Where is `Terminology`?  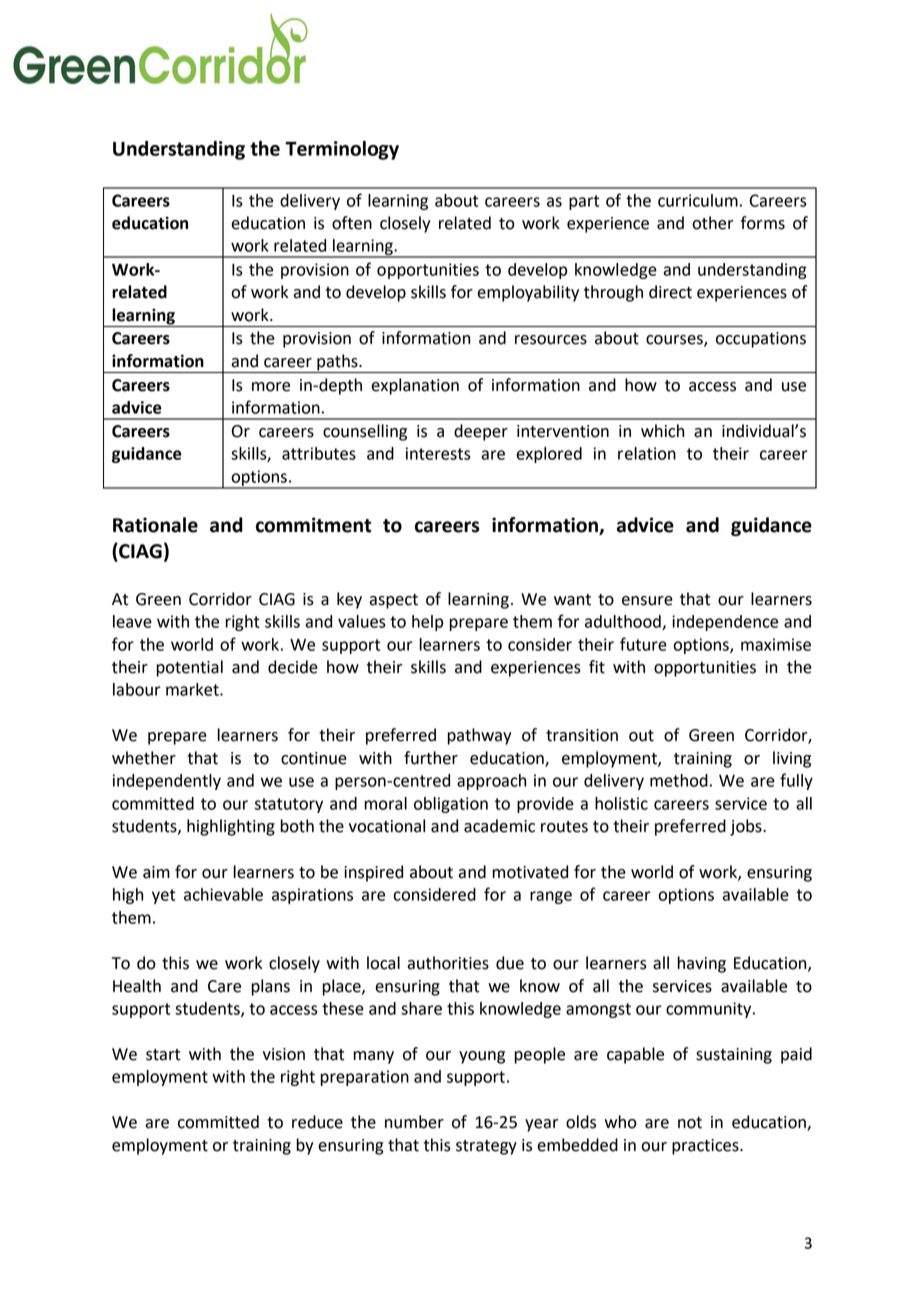 Terminology is located at coordinates (342, 150).
